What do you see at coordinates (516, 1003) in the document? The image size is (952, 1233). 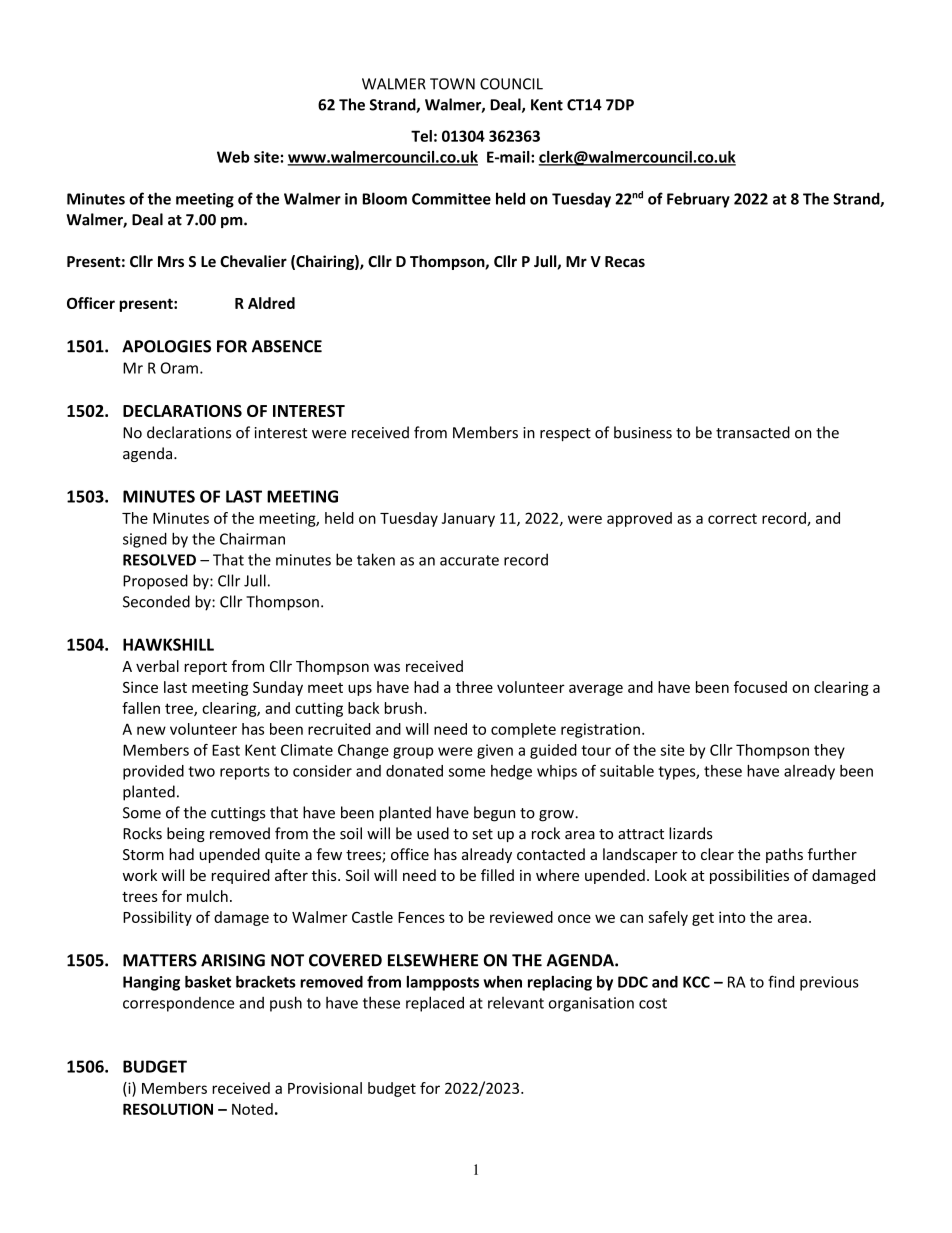 I see `relevant` at bounding box center [516, 1003].
